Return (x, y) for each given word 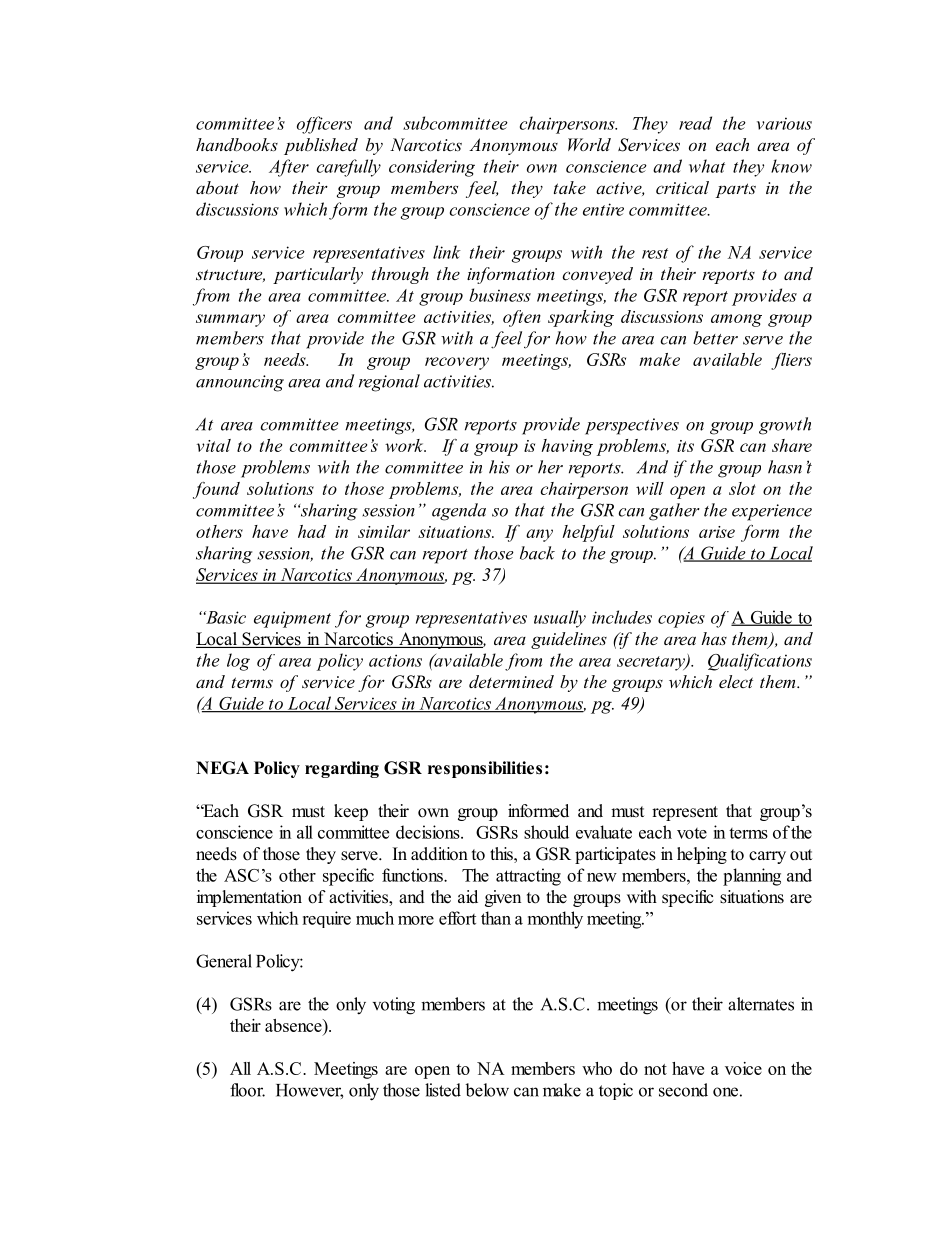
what (707, 166)
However (309, 1091)
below (487, 1090)
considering (432, 168)
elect (736, 681)
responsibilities (485, 769)
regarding (342, 769)
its (685, 446)
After (289, 168)
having (567, 447)
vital (214, 445)
